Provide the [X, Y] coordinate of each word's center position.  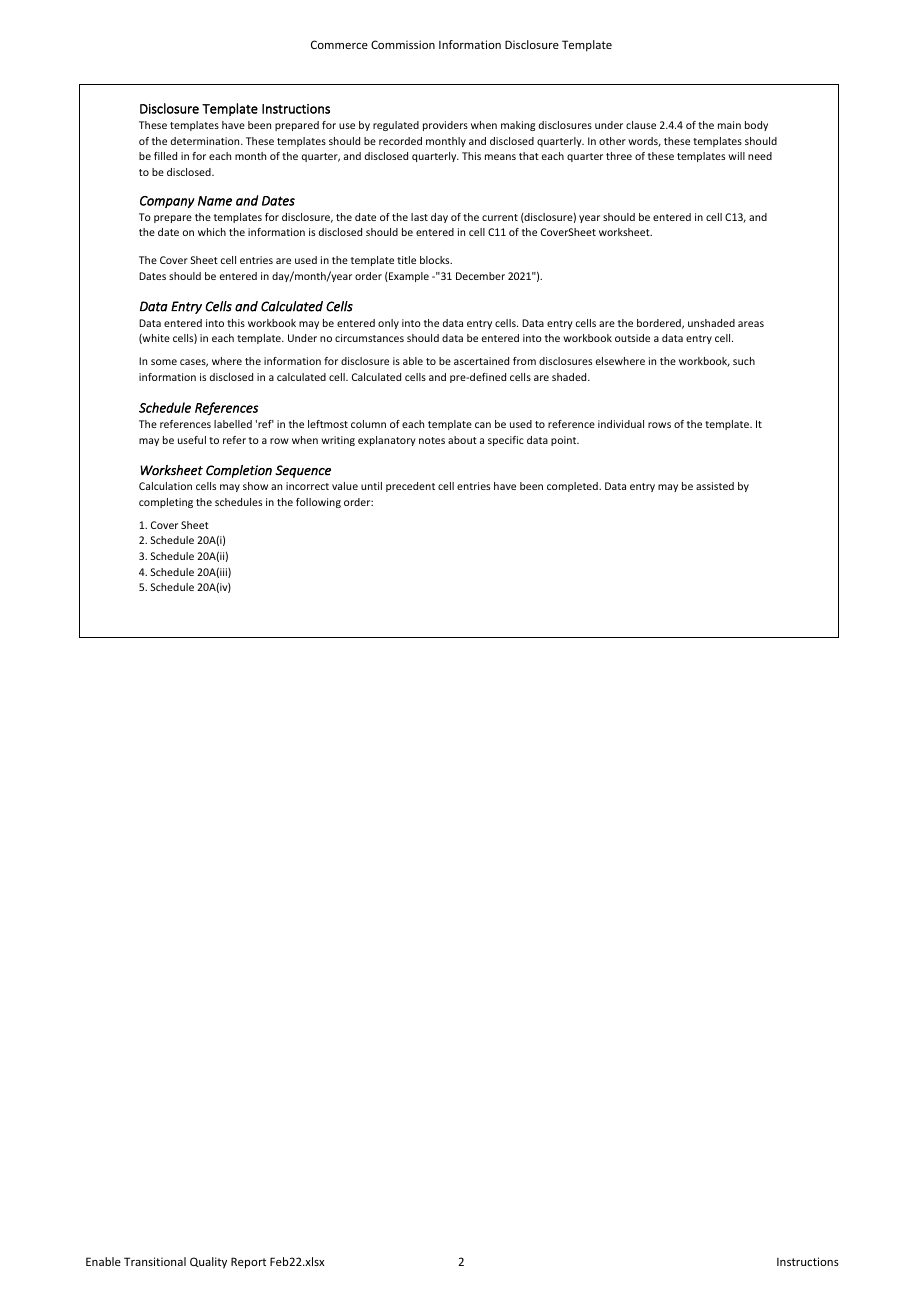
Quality [208, 1263]
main [729, 125]
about [462, 440]
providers [445, 126]
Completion [239, 471]
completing [166, 503]
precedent [410, 487]
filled [165, 156]
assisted [715, 486]
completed [573, 487]
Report [248, 1263]
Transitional [155, 1261]
